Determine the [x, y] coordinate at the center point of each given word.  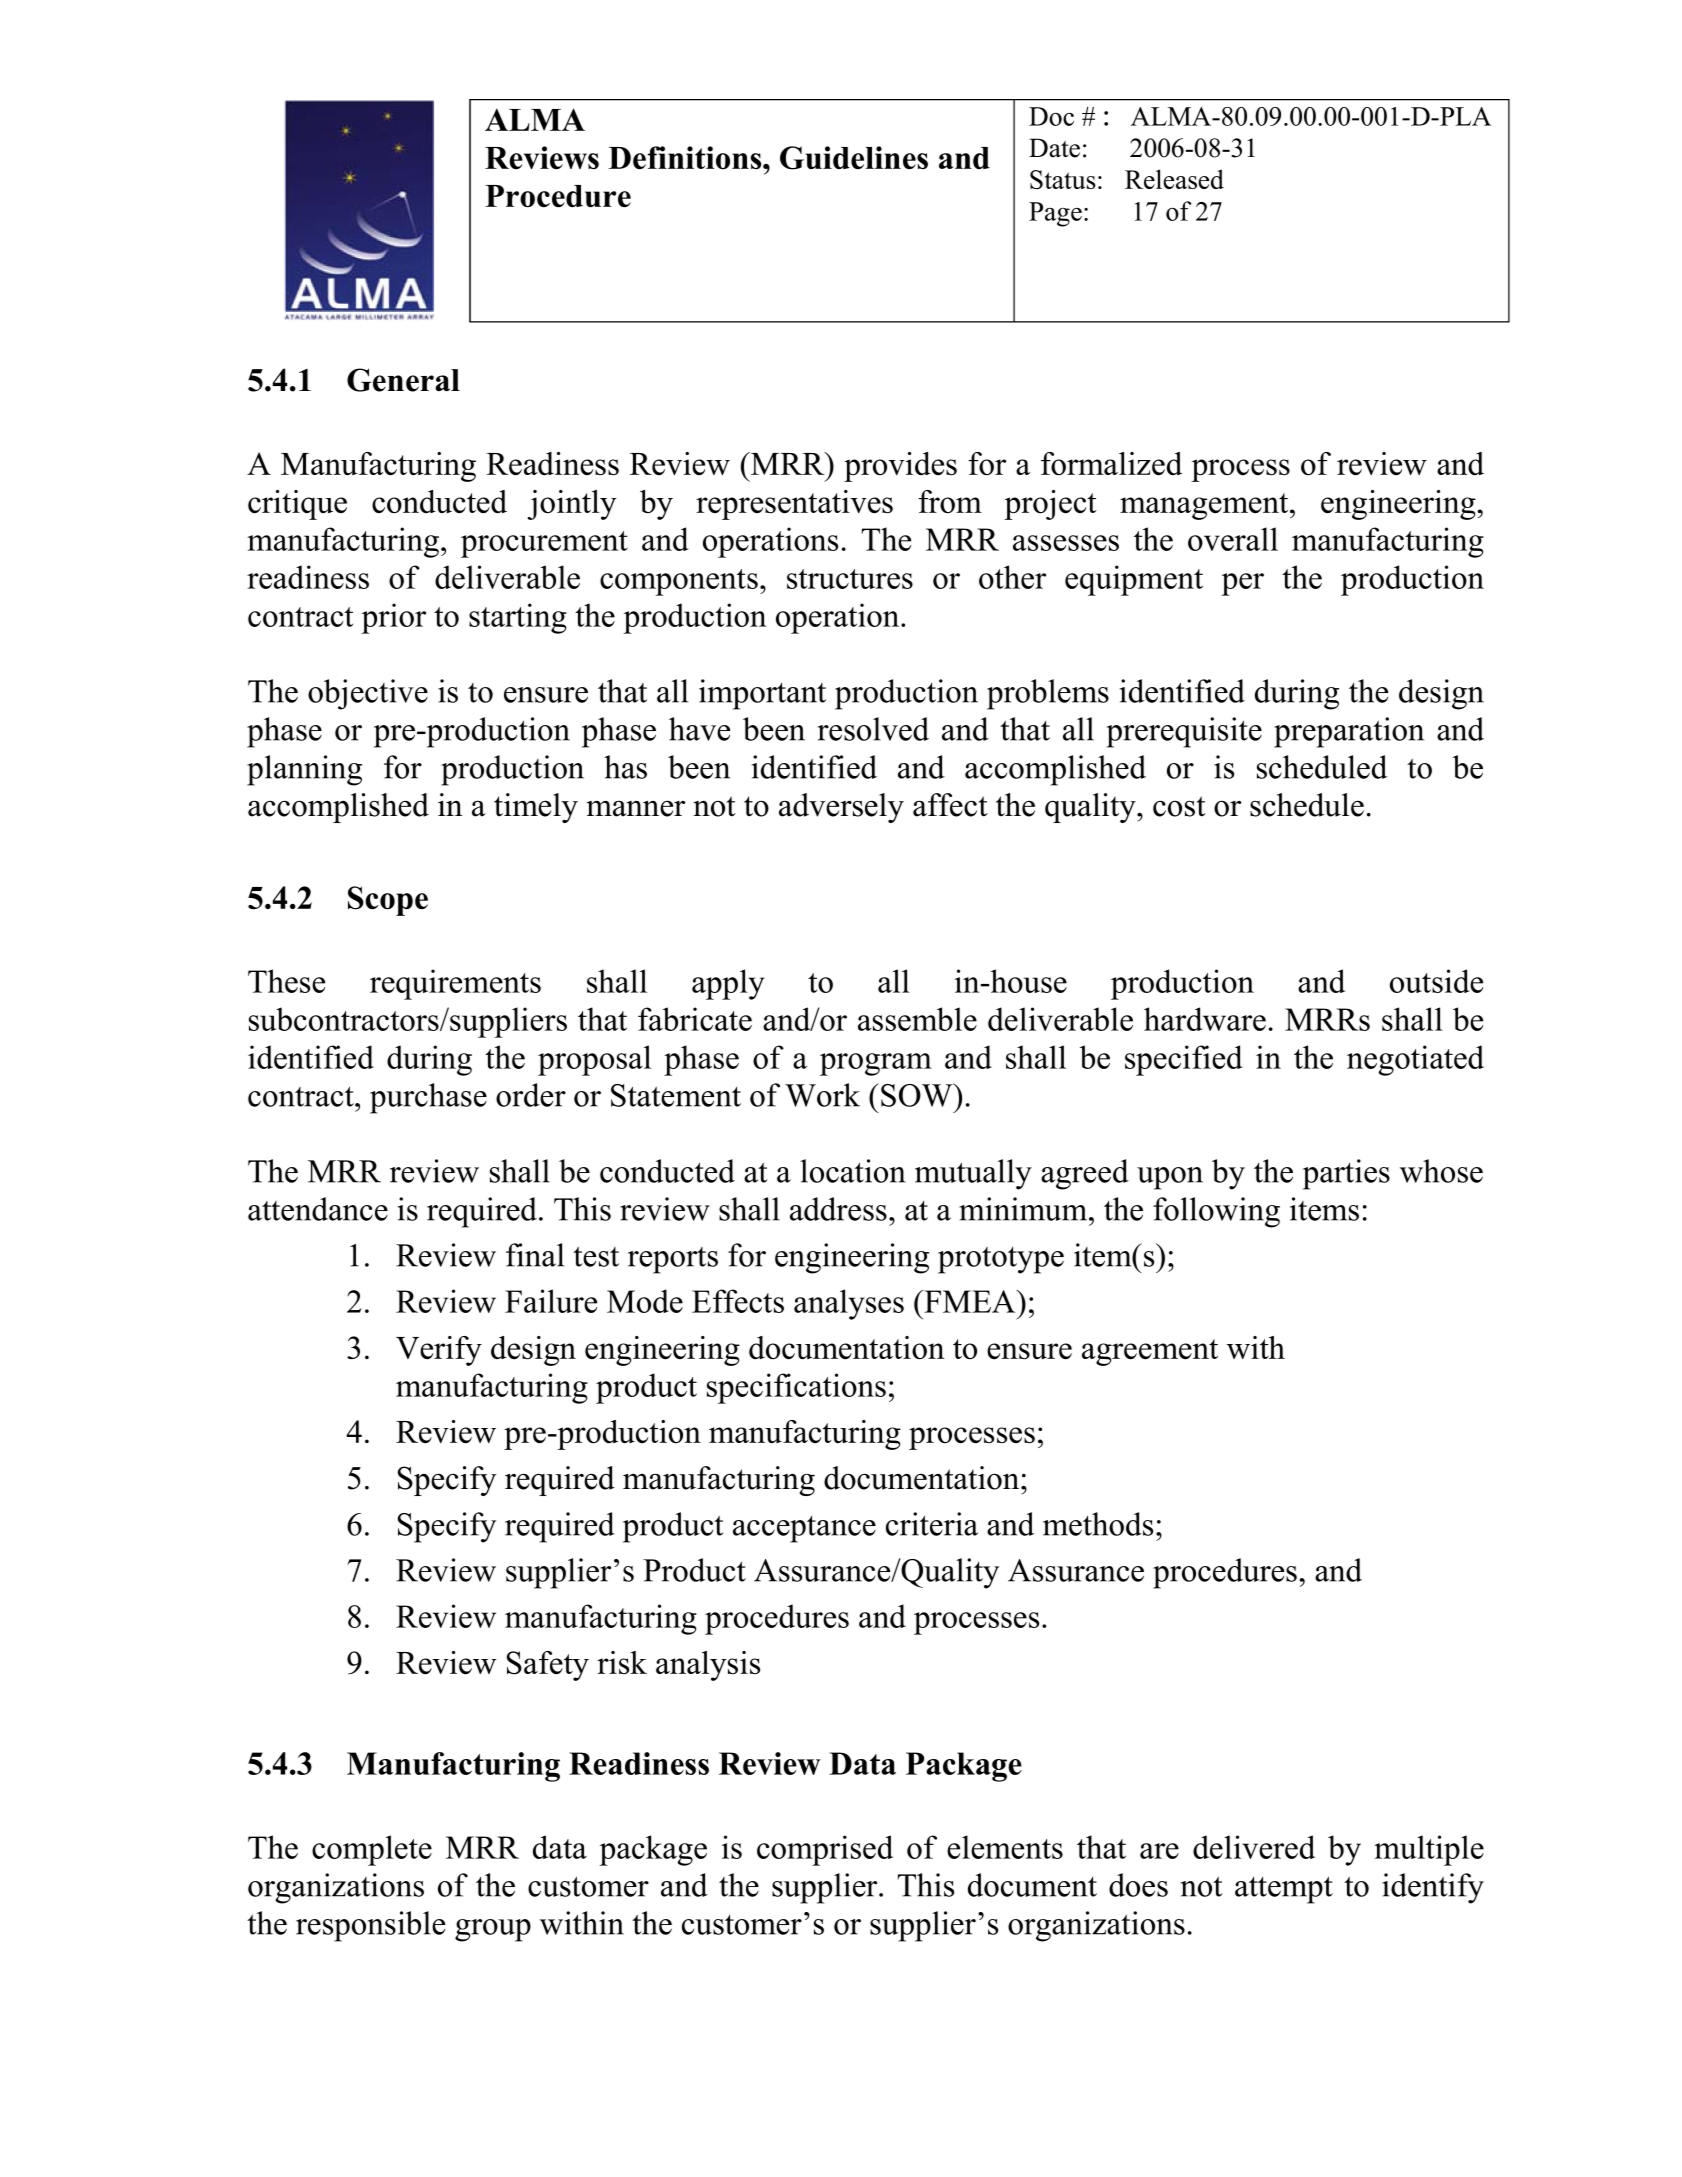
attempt [1284, 1890]
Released [1174, 179]
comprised [825, 1850]
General [403, 380]
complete [372, 1850]
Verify [439, 1351]
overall [1233, 539]
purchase [428, 1098]
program [876, 1064]
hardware [1205, 1019]
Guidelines [854, 158]
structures [850, 579]
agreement [1150, 1352]
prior [393, 618]
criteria [932, 1524]
